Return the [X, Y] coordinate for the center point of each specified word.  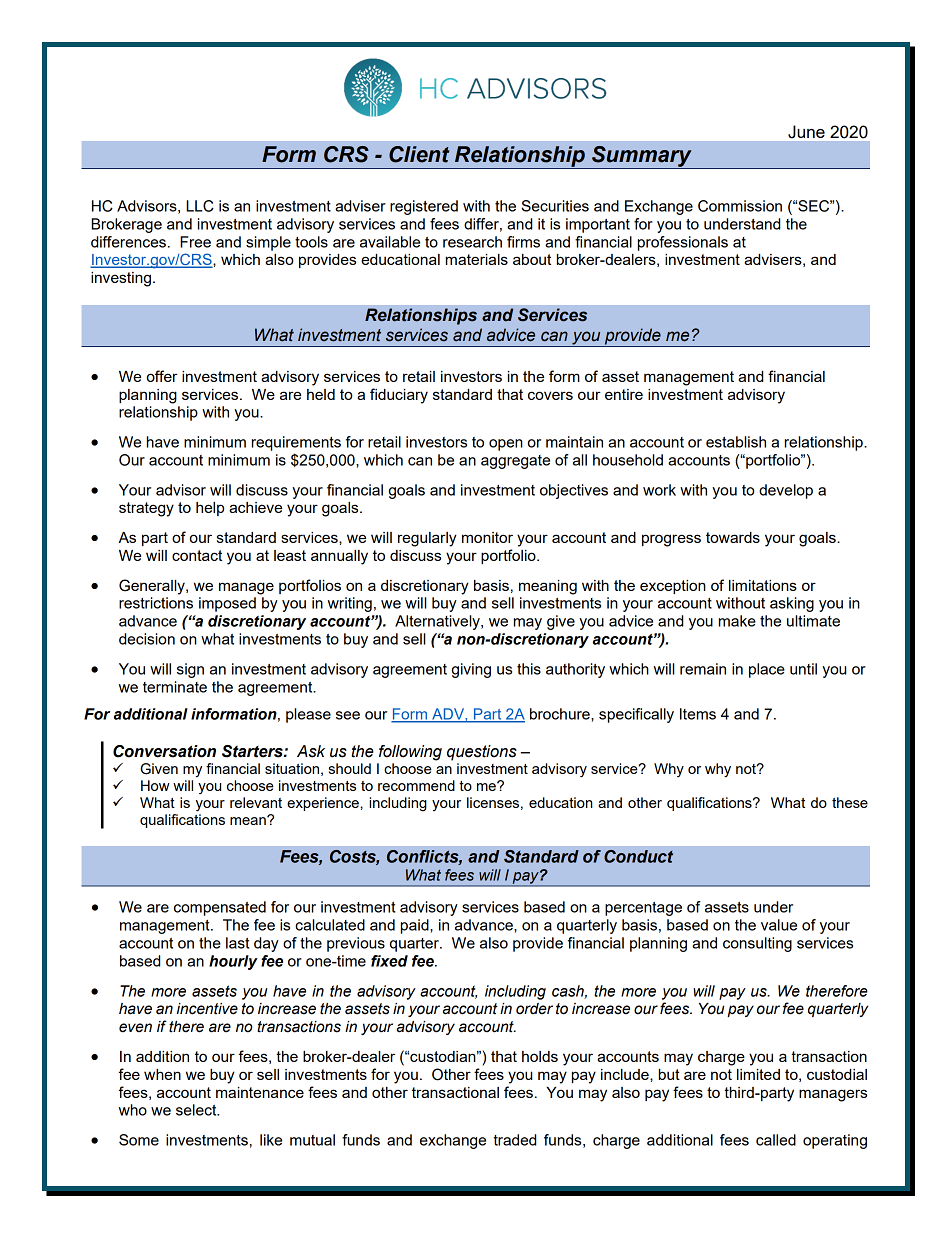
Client [419, 154]
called [776, 1140]
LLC [200, 206]
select [197, 1110]
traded [515, 1140]
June [806, 131]
